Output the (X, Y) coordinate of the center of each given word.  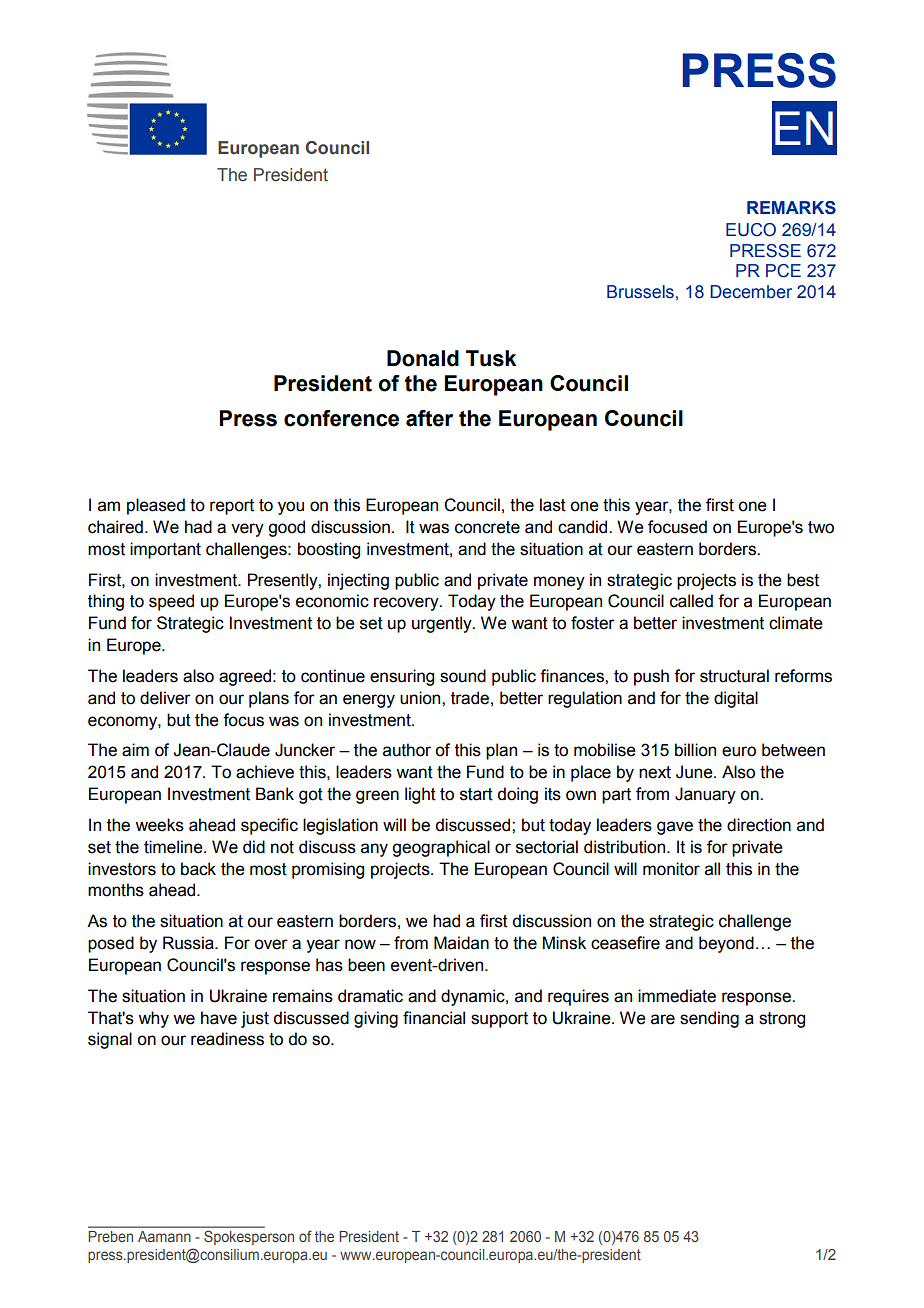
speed (171, 602)
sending (709, 1019)
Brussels (640, 292)
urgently (443, 624)
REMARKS (791, 208)
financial (434, 1018)
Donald (423, 358)
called (691, 601)
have (219, 1018)
